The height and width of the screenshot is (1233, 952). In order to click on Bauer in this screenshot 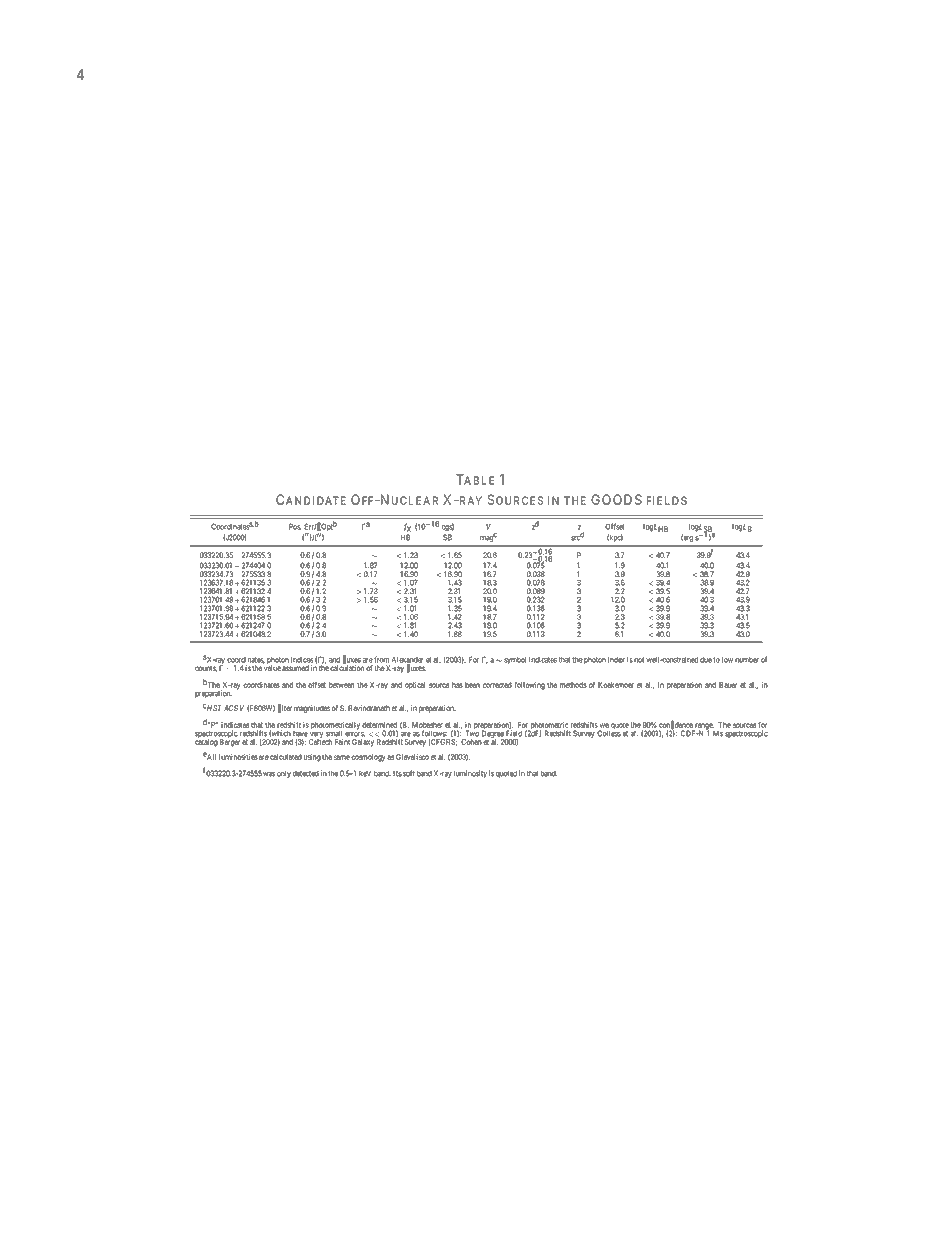, I will do `click(728, 685)`.
